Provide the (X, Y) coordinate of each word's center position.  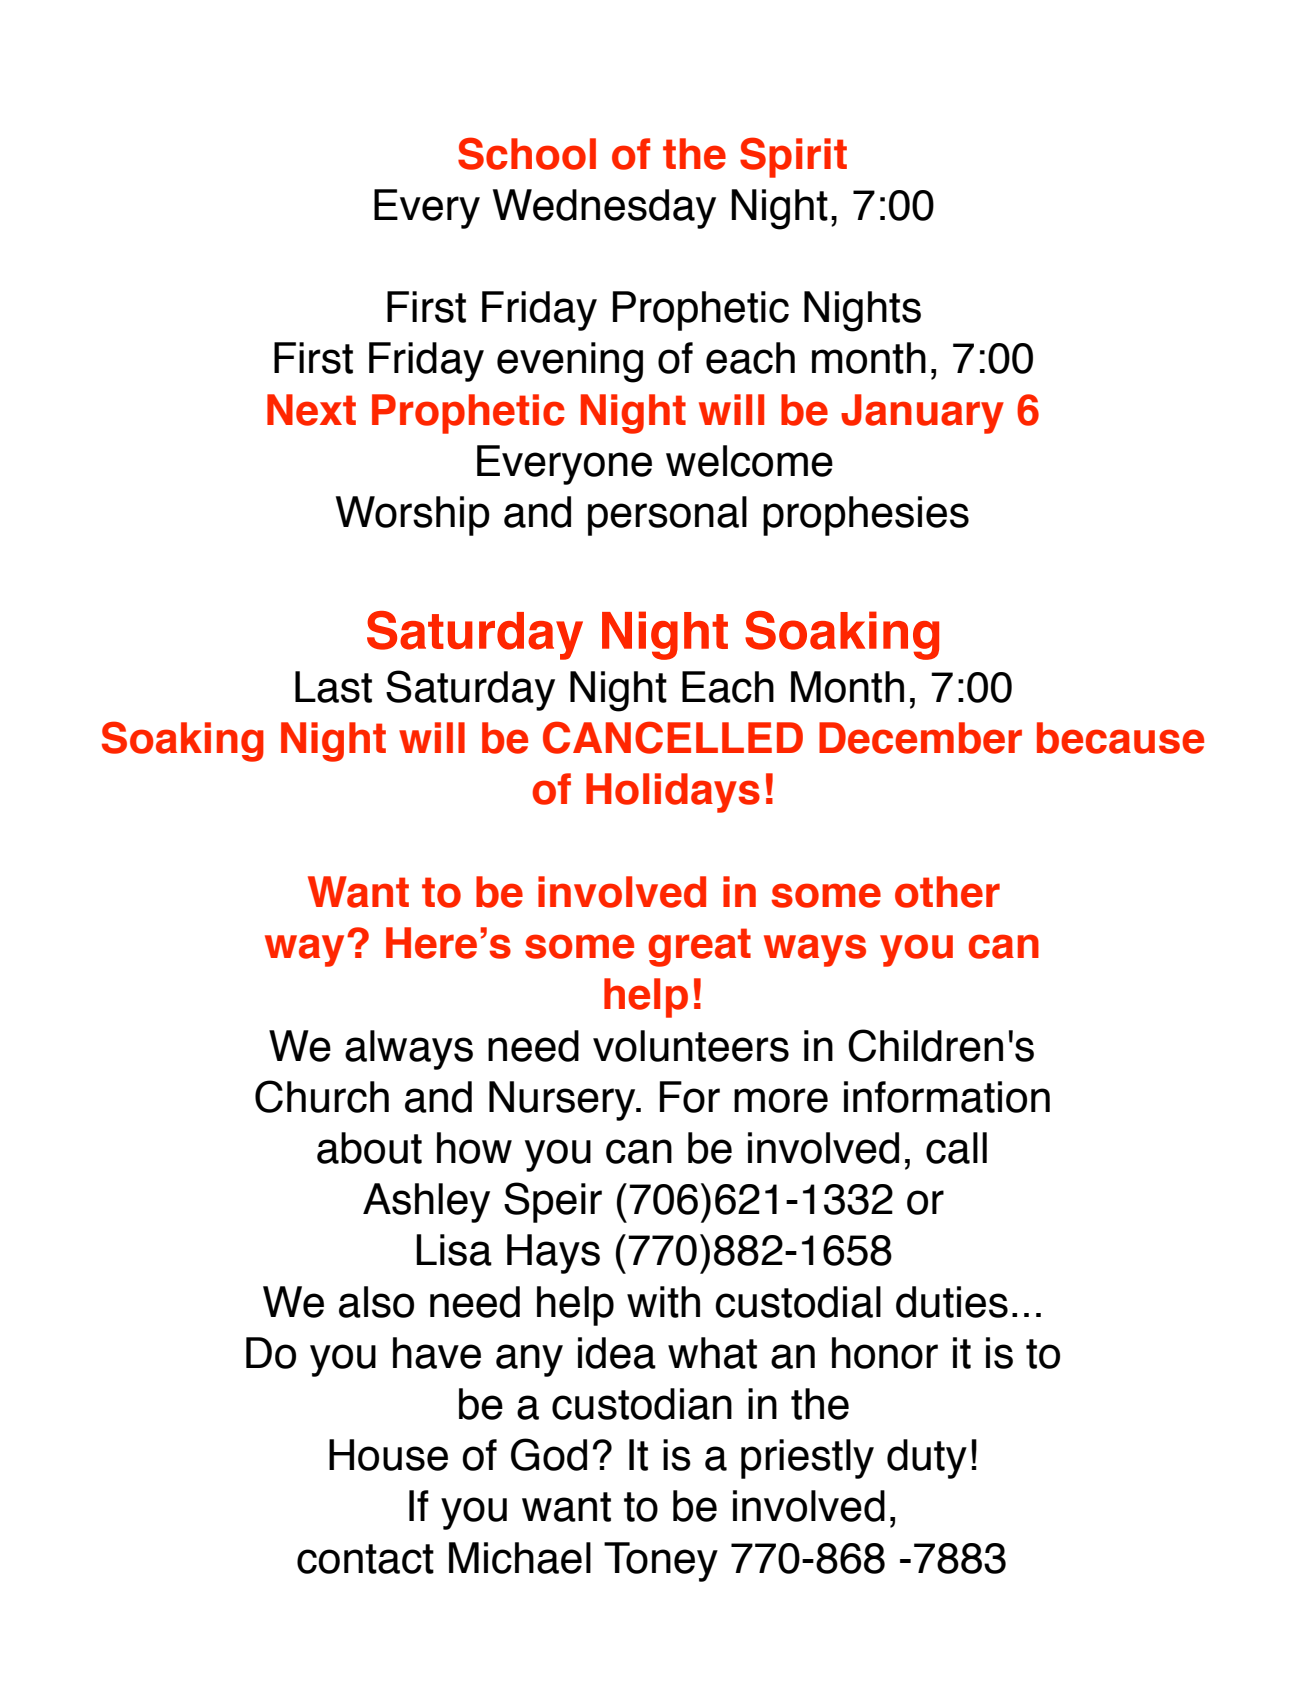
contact (365, 1559)
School (527, 153)
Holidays (673, 793)
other (947, 892)
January (922, 414)
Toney (661, 1562)
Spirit (793, 157)
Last (333, 687)
